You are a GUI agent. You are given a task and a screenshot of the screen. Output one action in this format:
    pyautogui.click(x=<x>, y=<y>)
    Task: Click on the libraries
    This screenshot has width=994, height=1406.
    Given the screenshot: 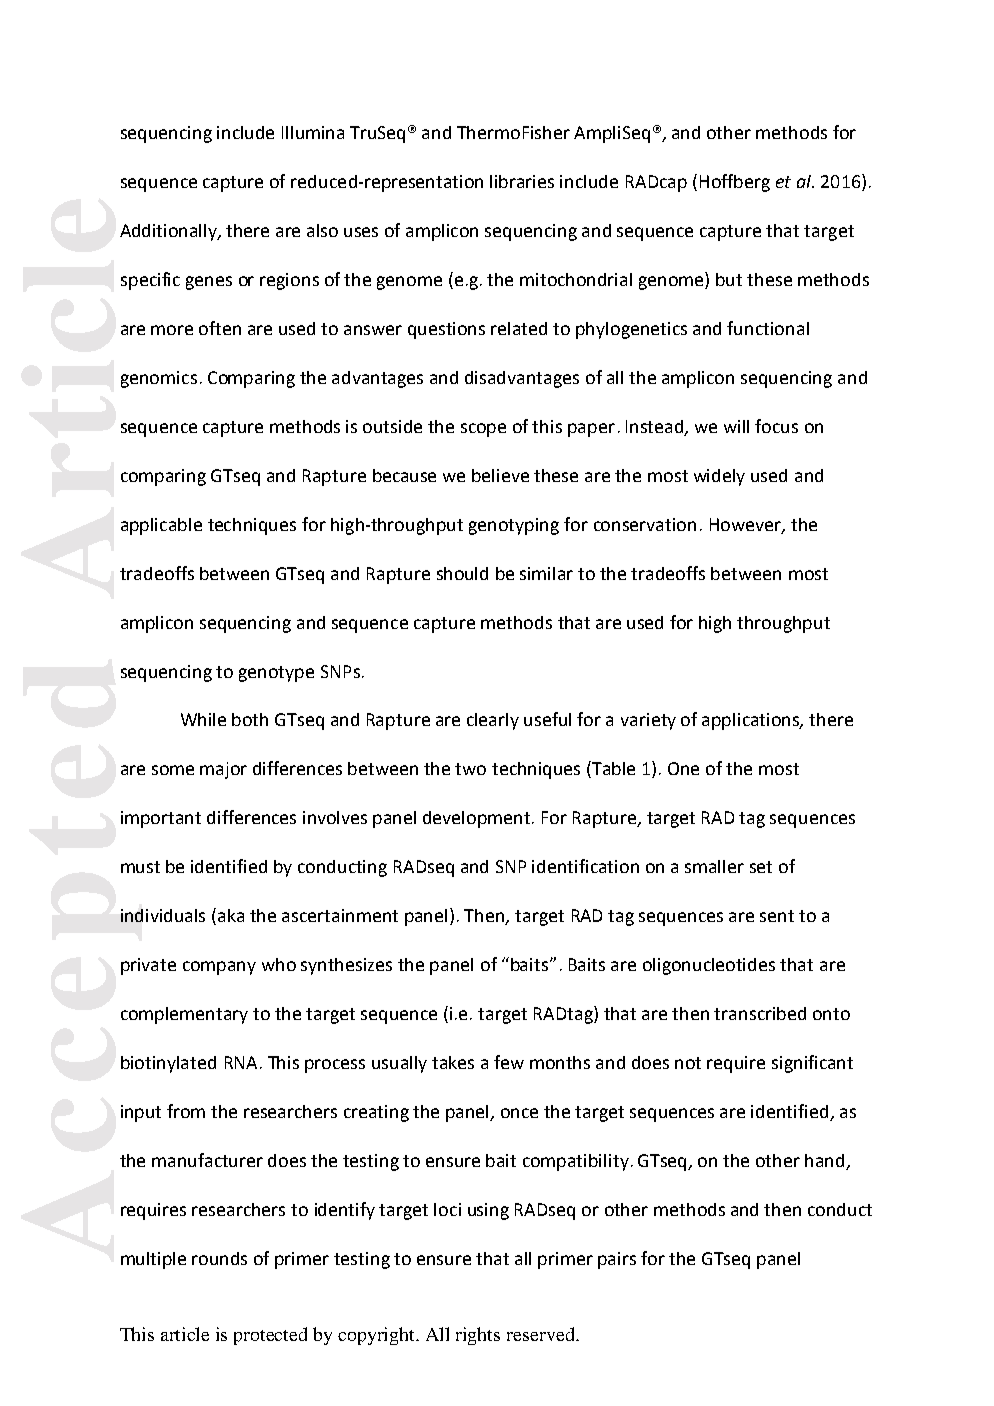 What is the action you would take?
    pyautogui.click(x=522, y=181)
